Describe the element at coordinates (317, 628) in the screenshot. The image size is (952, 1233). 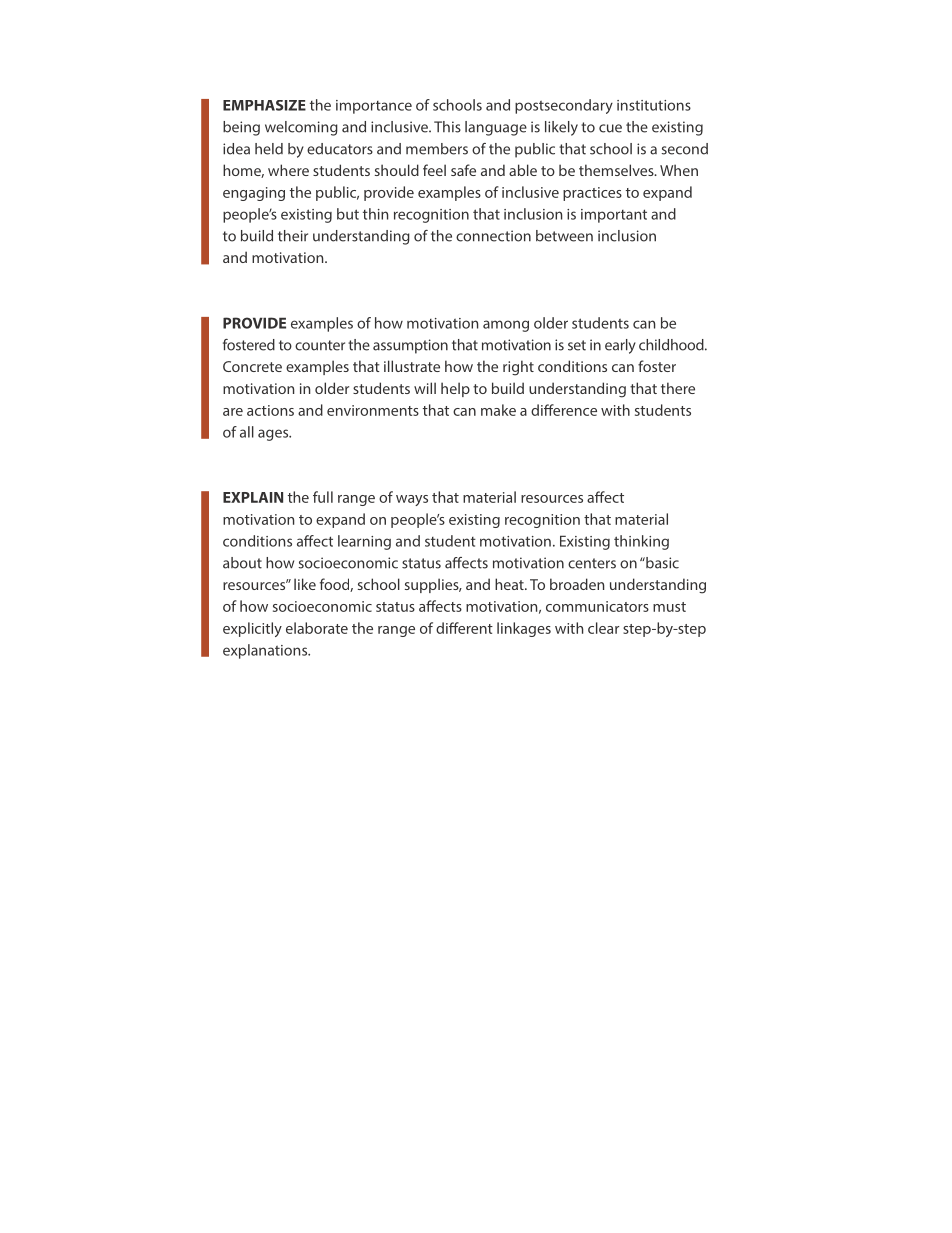
I see `elaborate` at that location.
